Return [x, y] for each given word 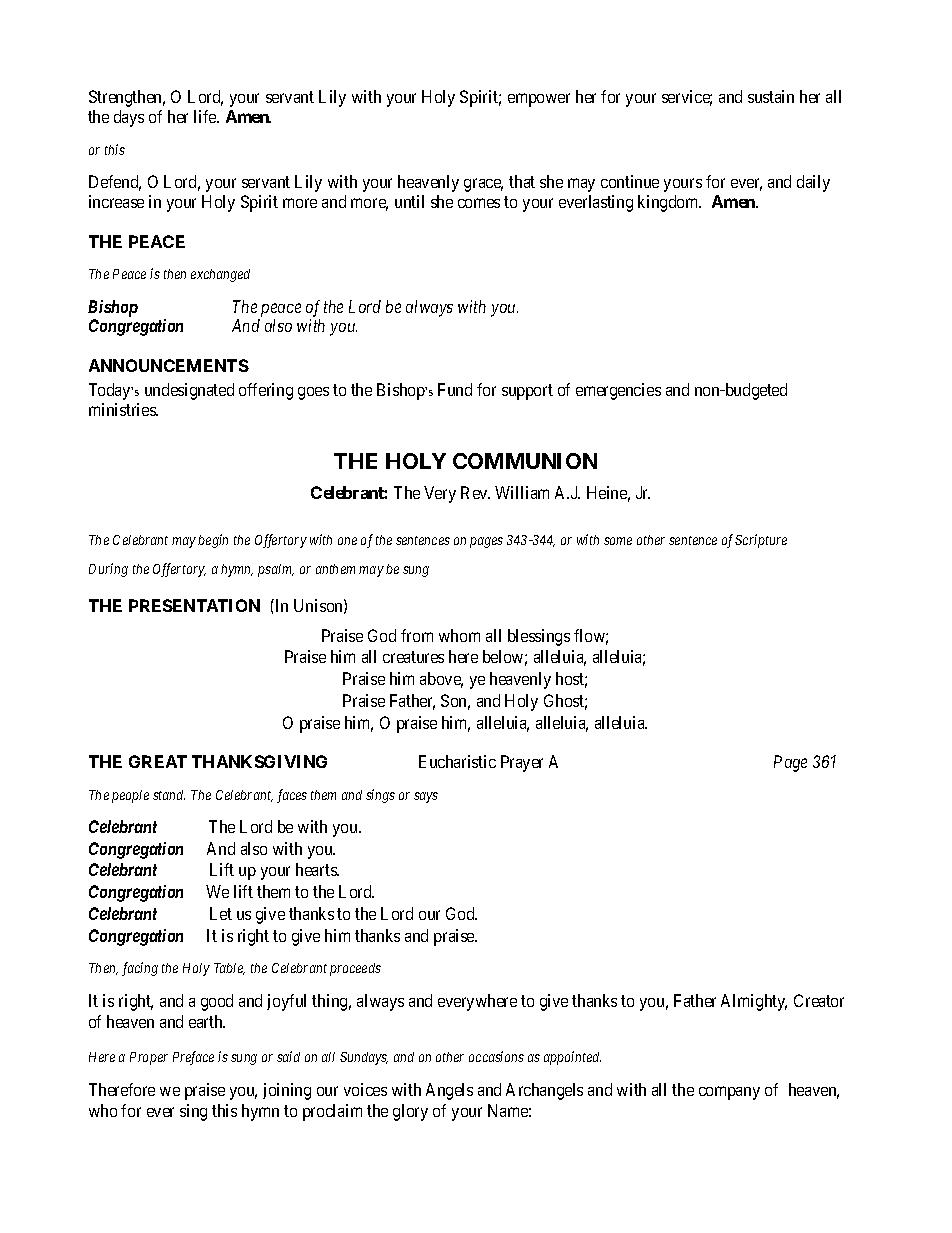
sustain [771, 96]
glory [410, 1112]
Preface [193, 1058]
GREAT [158, 761]
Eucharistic [457, 761]
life [206, 116]
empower [539, 100]
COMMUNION [525, 461]
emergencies [618, 391]
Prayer [522, 763]
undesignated [189, 391]
